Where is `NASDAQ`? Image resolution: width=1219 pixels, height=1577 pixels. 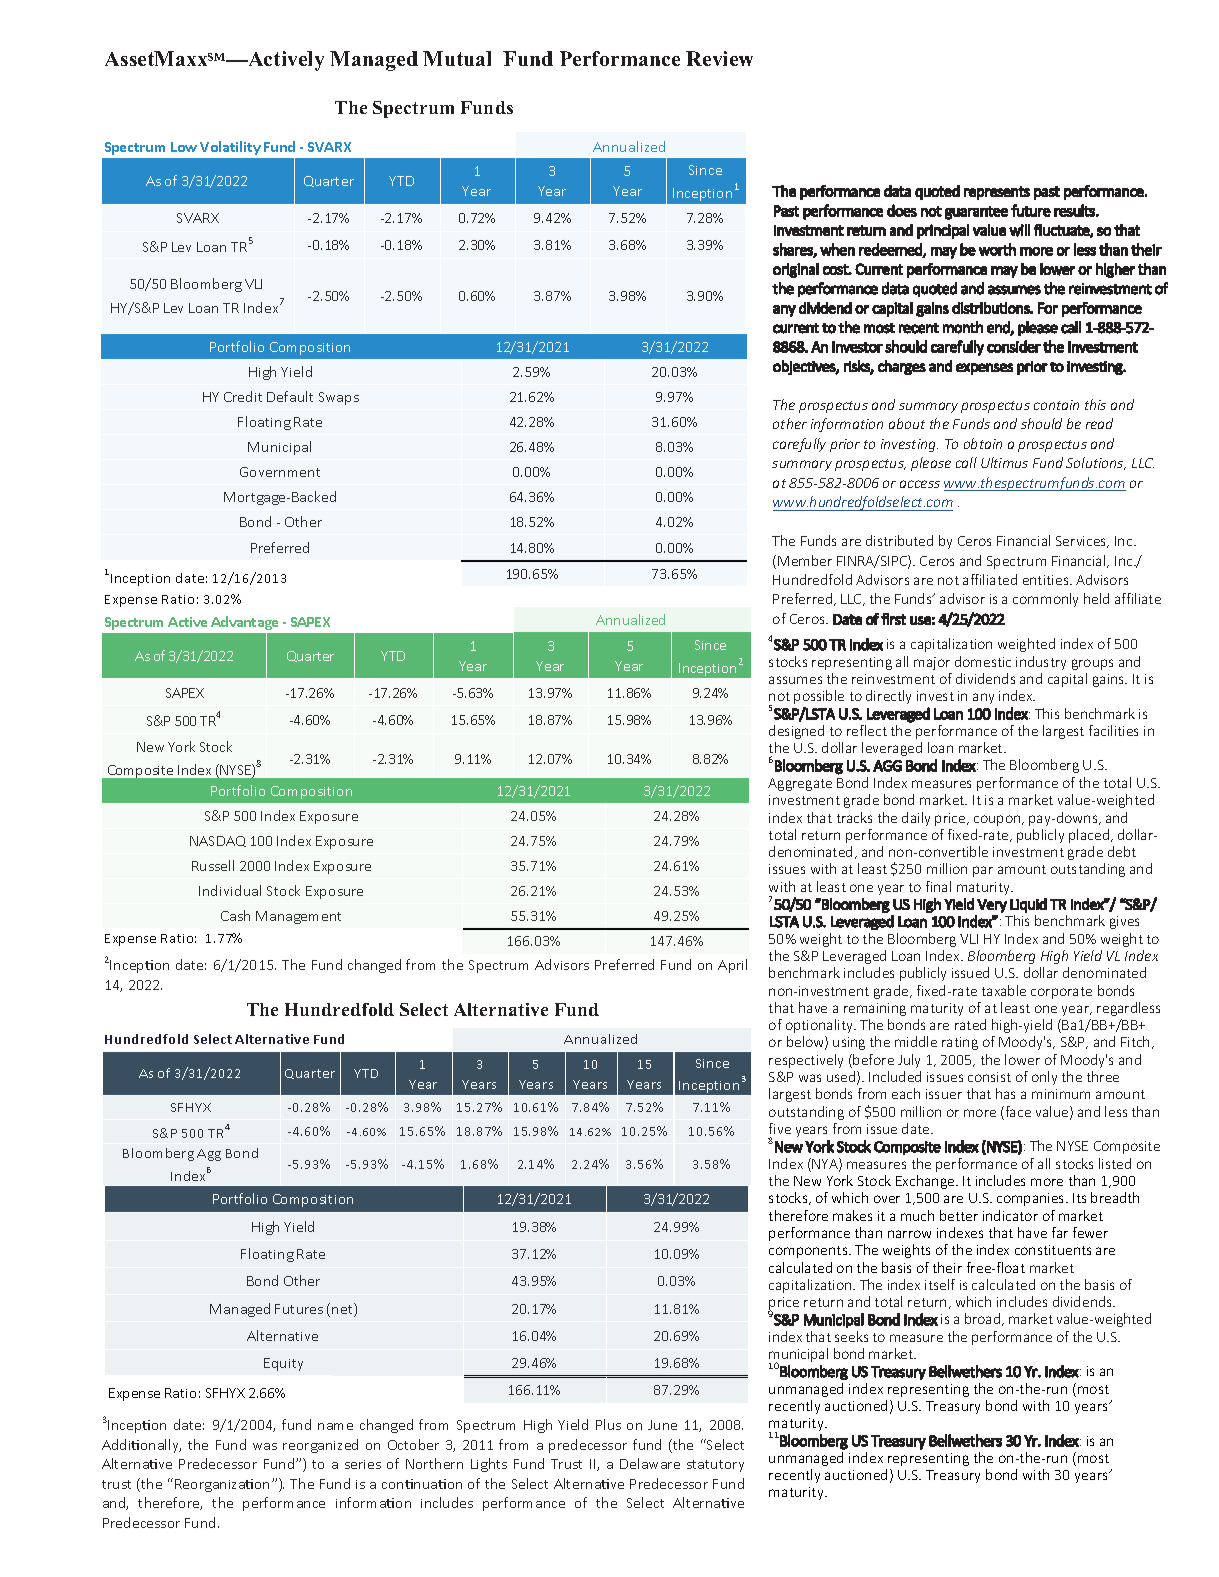
NASDAQ is located at coordinates (218, 841).
